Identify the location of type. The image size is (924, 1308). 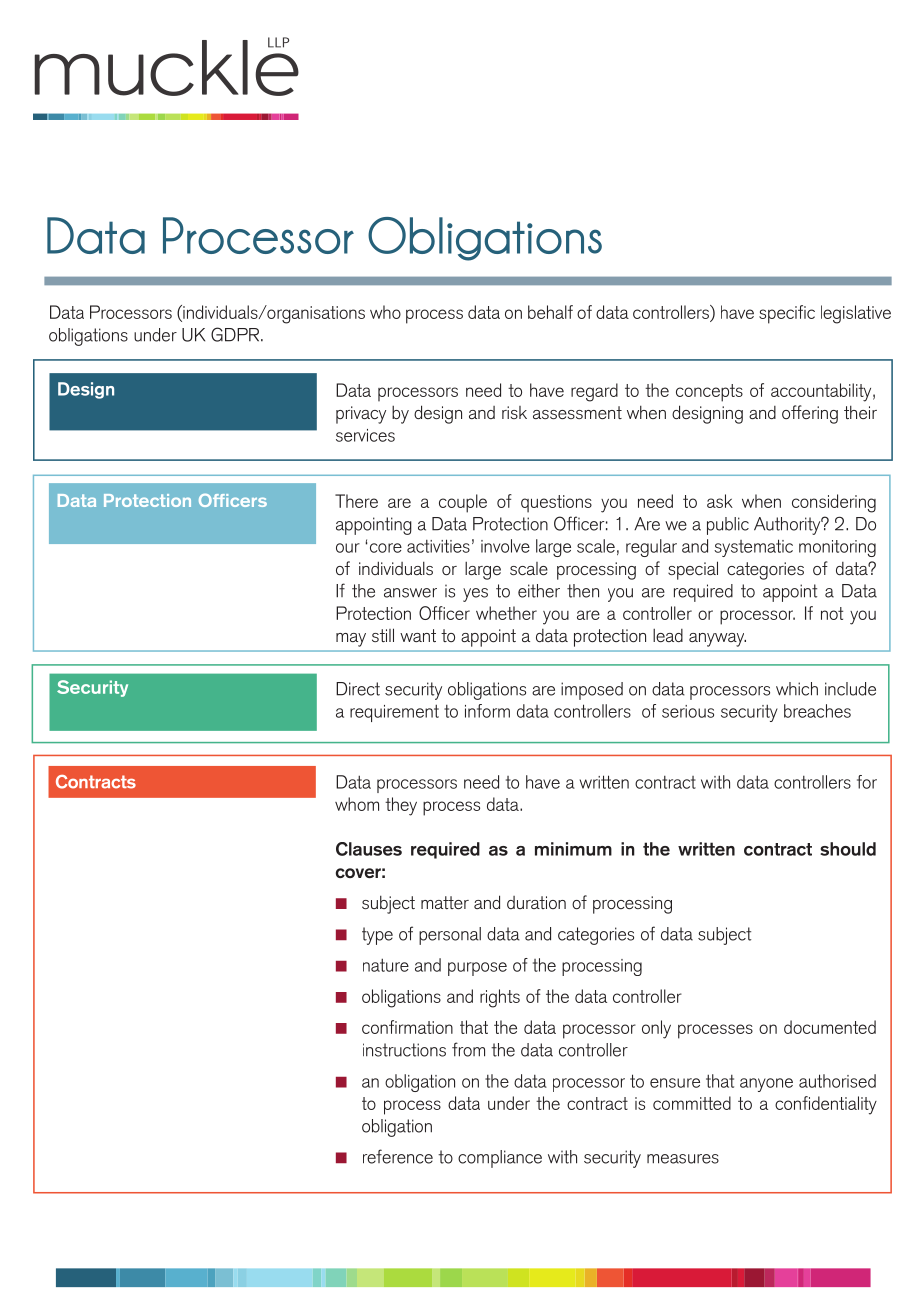
(377, 936).
